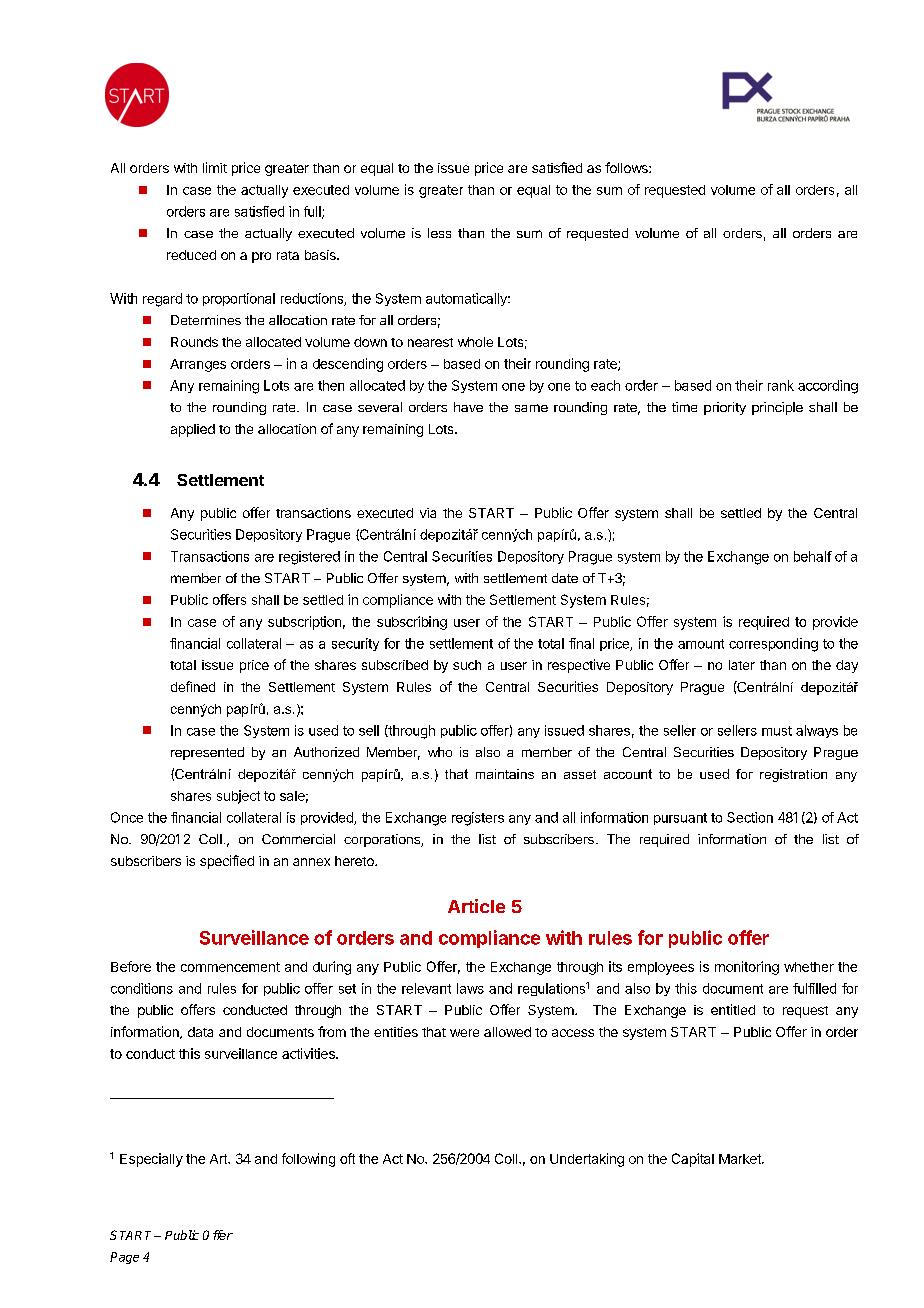 This document has height=1308, width=924. I want to click on via, so click(428, 513).
